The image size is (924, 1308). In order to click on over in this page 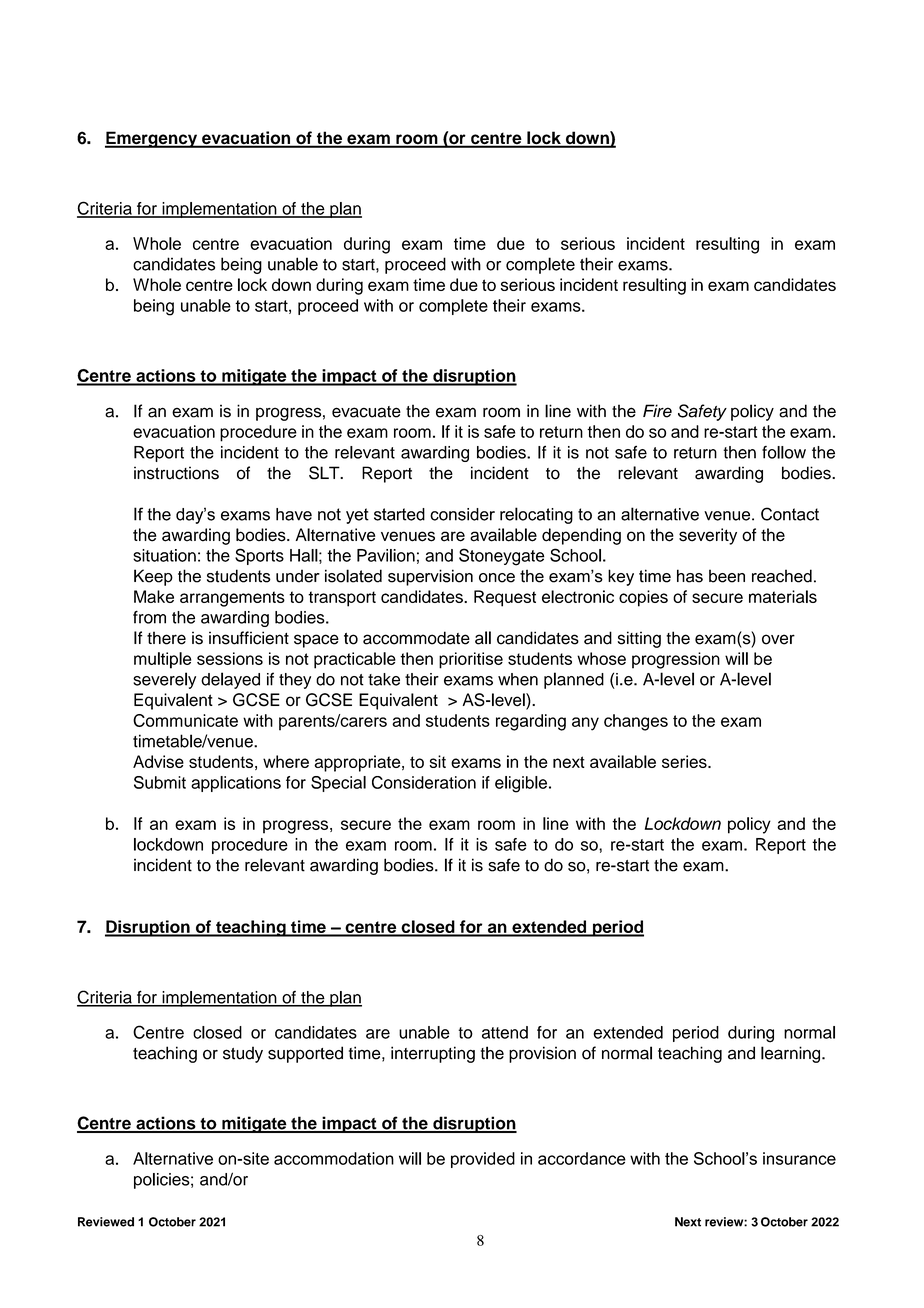, I will do `click(778, 639)`.
